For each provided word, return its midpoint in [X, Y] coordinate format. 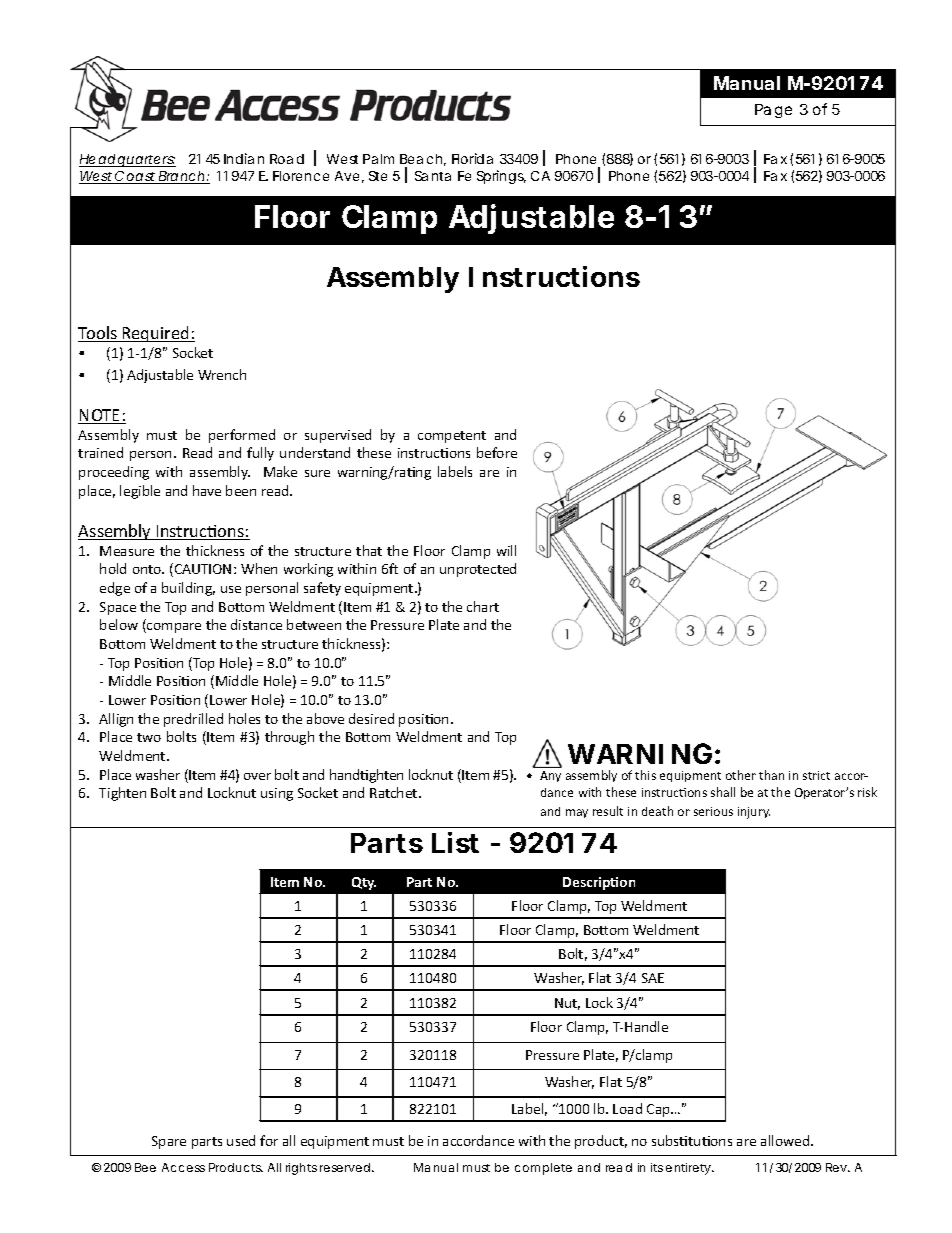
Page [773, 111]
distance [256, 624]
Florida [472, 158]
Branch [182, 177]
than [771, 775]
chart [483, 606]
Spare [169, 1142]
